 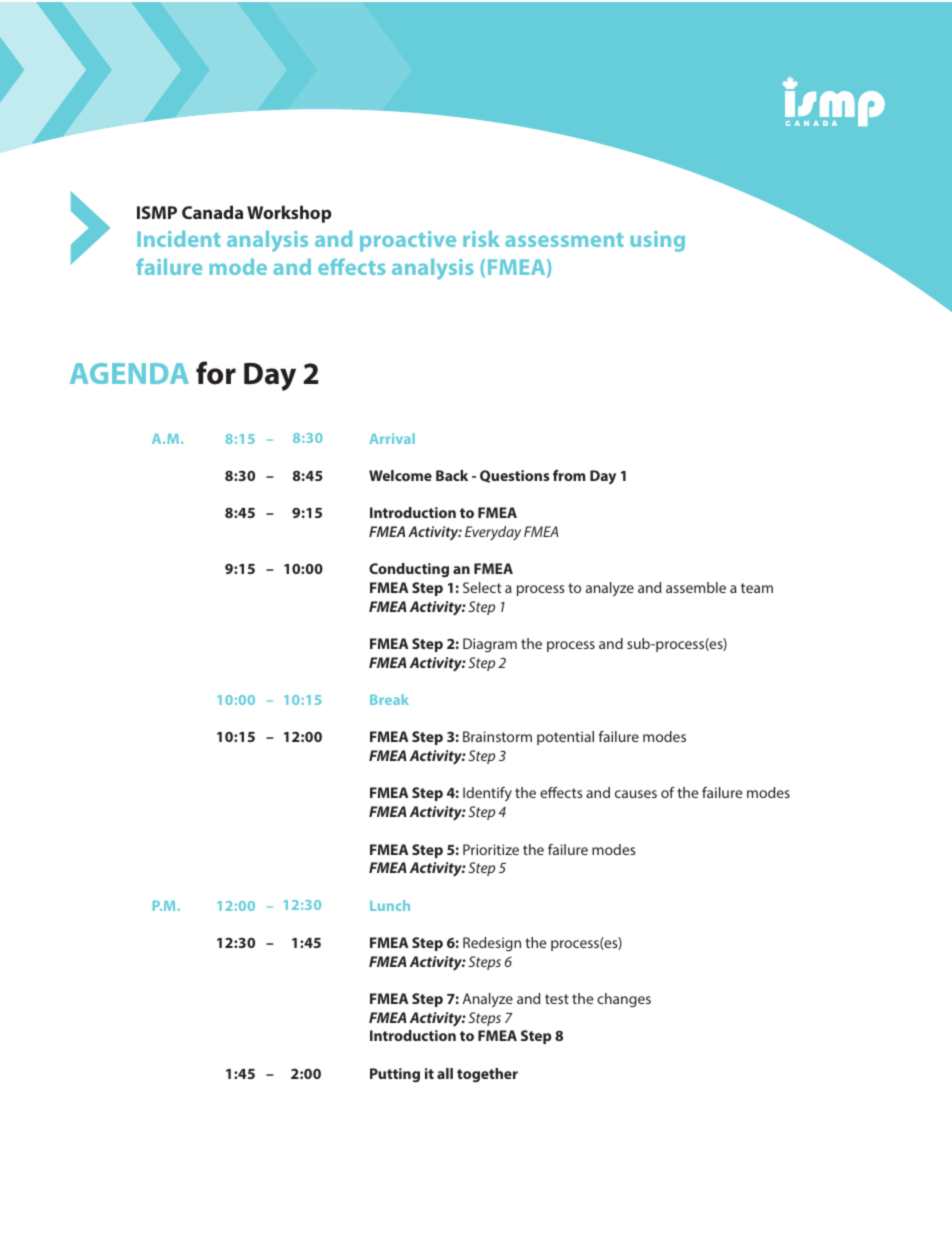 I want to click on assemble, so click(x=696, y=587).
